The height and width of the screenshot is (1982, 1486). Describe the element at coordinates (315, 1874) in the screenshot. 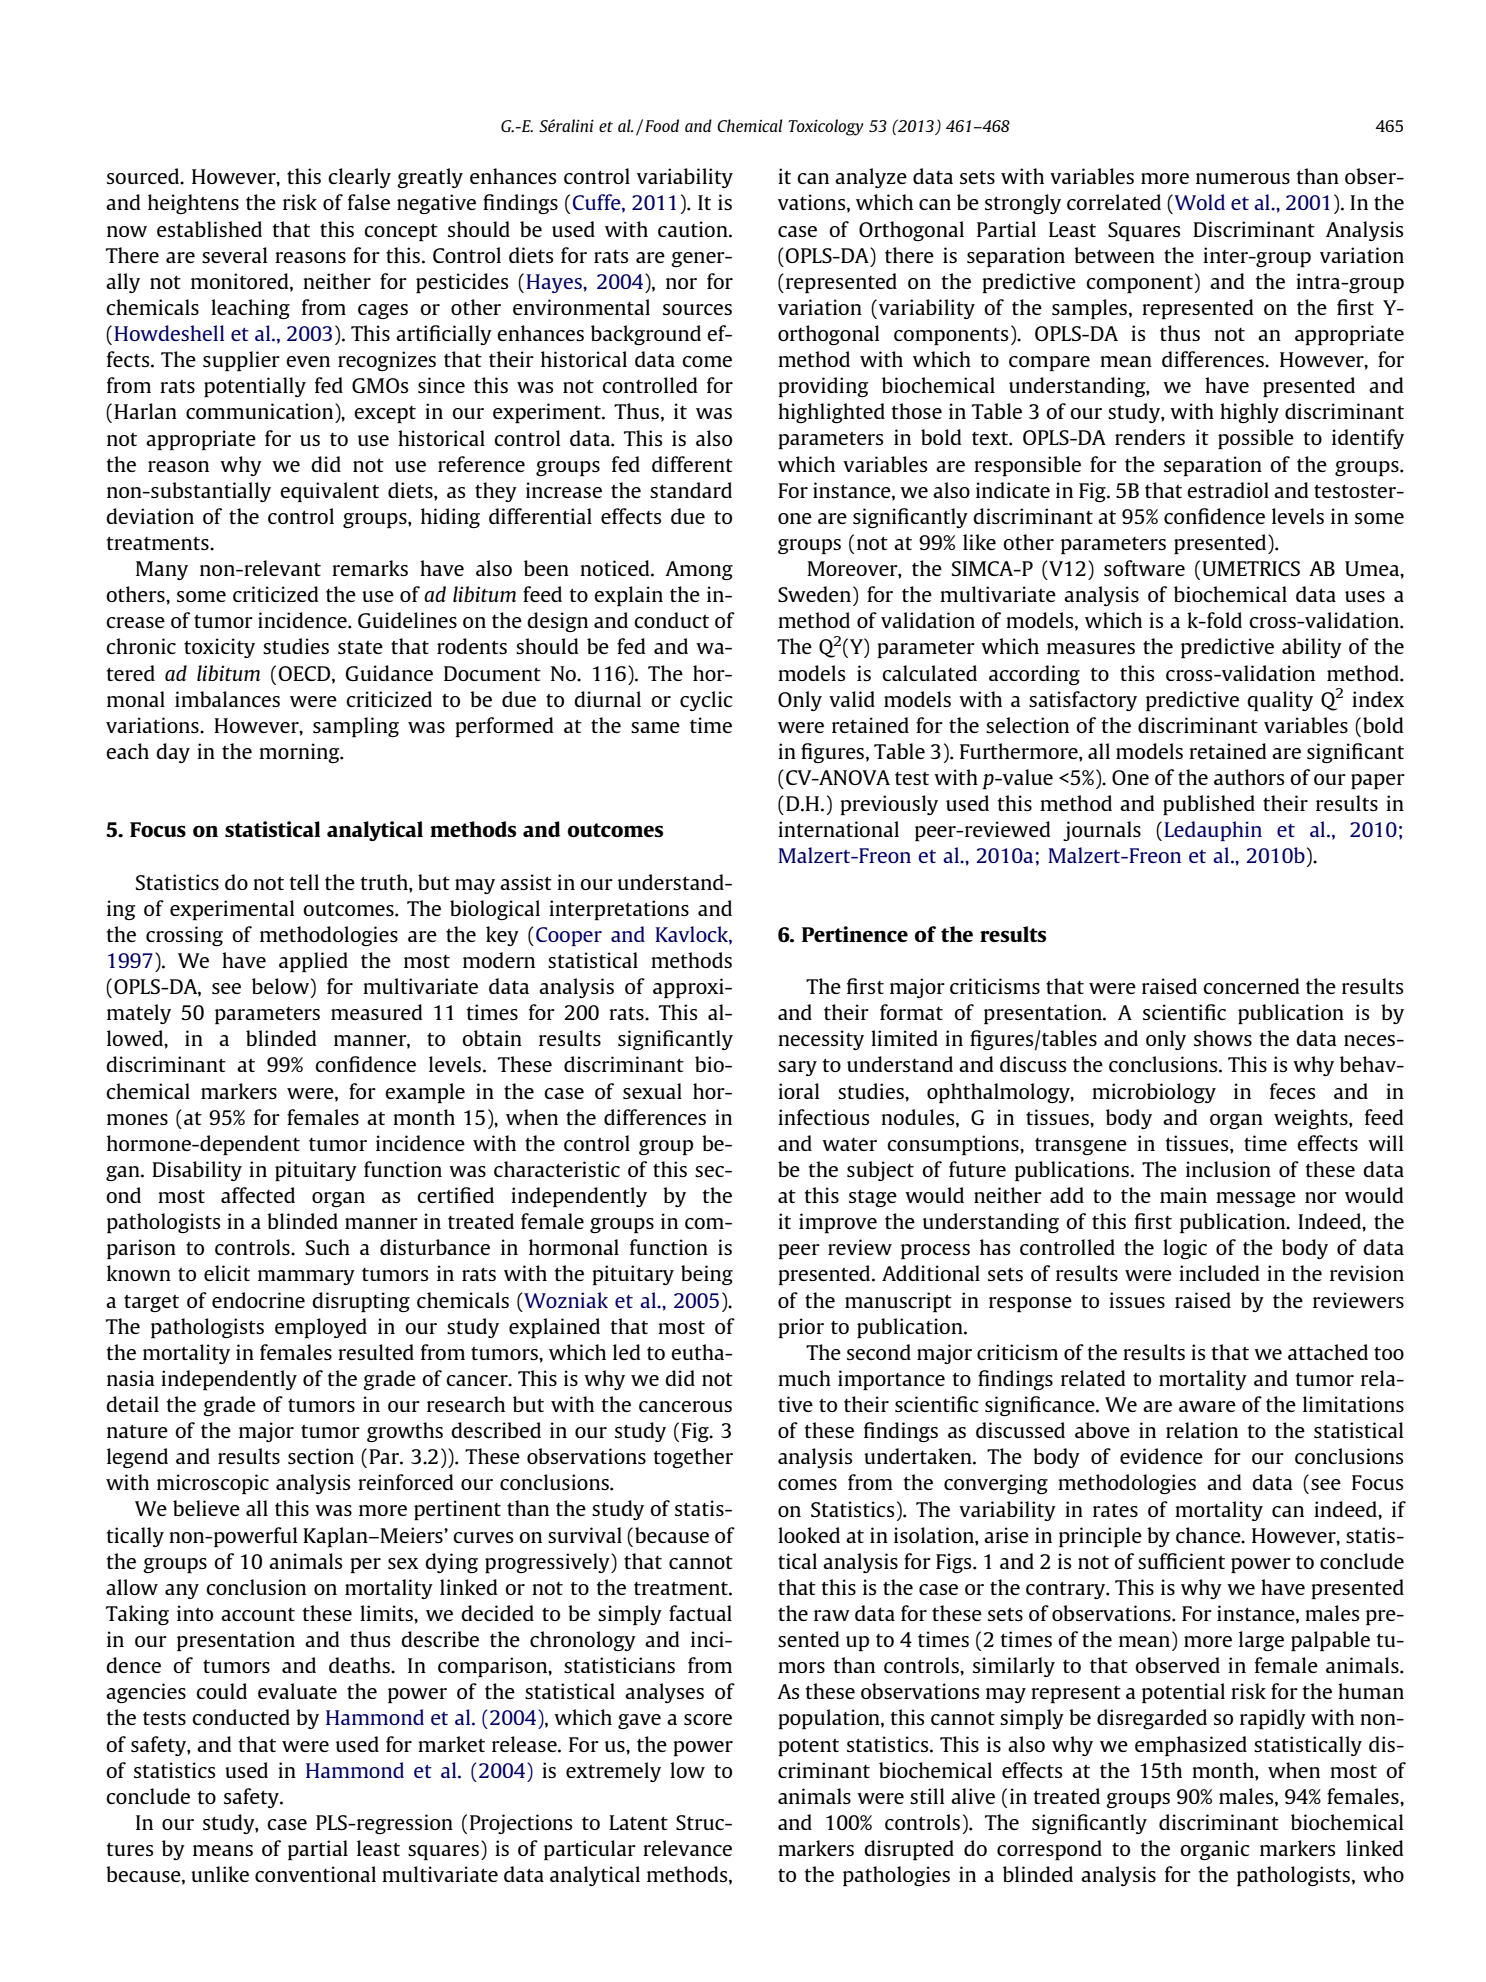

I see `conventional` at that location.
